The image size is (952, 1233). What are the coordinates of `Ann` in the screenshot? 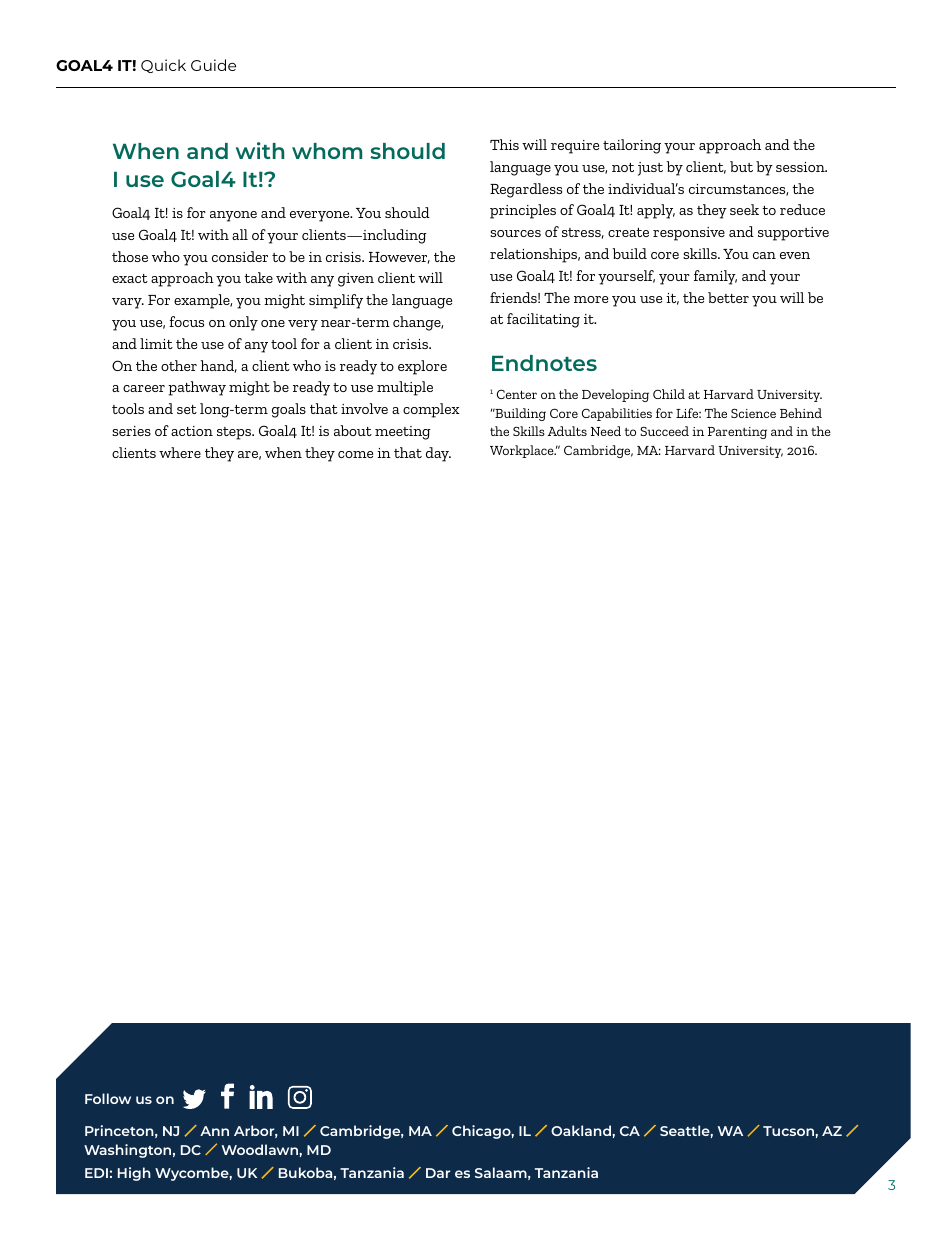 It's located at (214, 1131).
